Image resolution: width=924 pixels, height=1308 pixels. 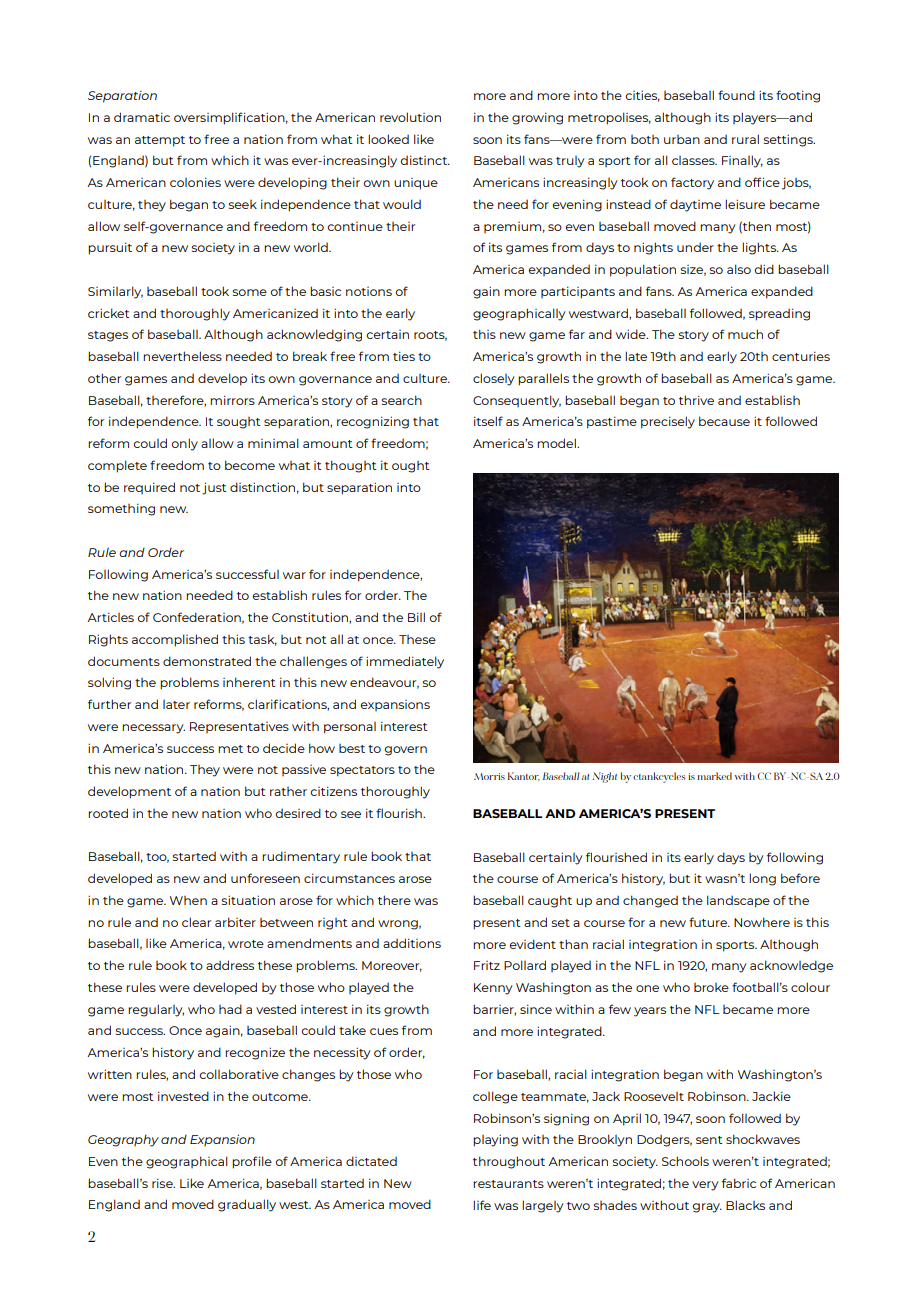 I want to click on landscape, so click(x=738, y=901).
